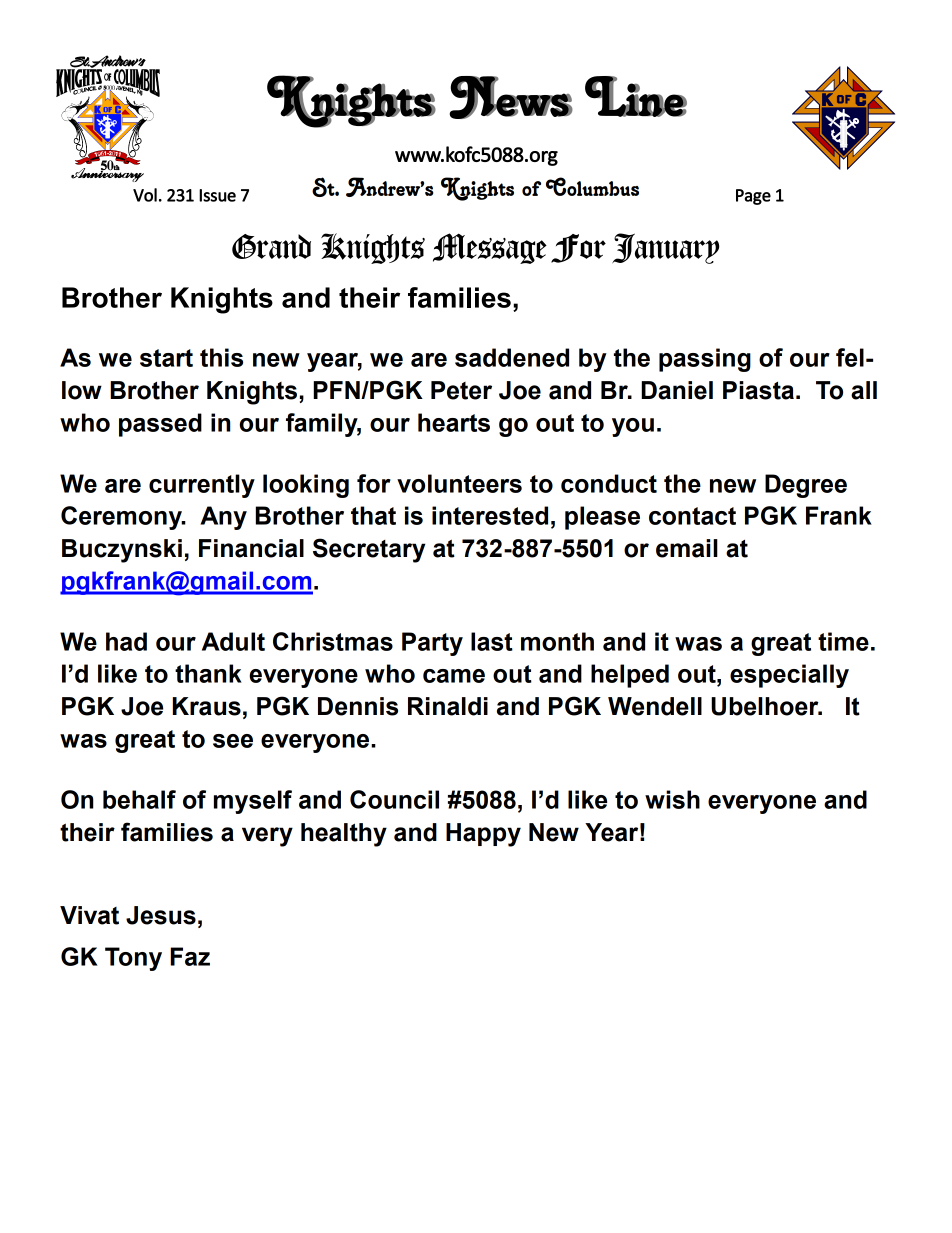 The width and height of the screenshot is (952, 1233). What do you see at coordinates (687, 548) in the screenshot?
I see `email` at bounding box center [687, 548].
